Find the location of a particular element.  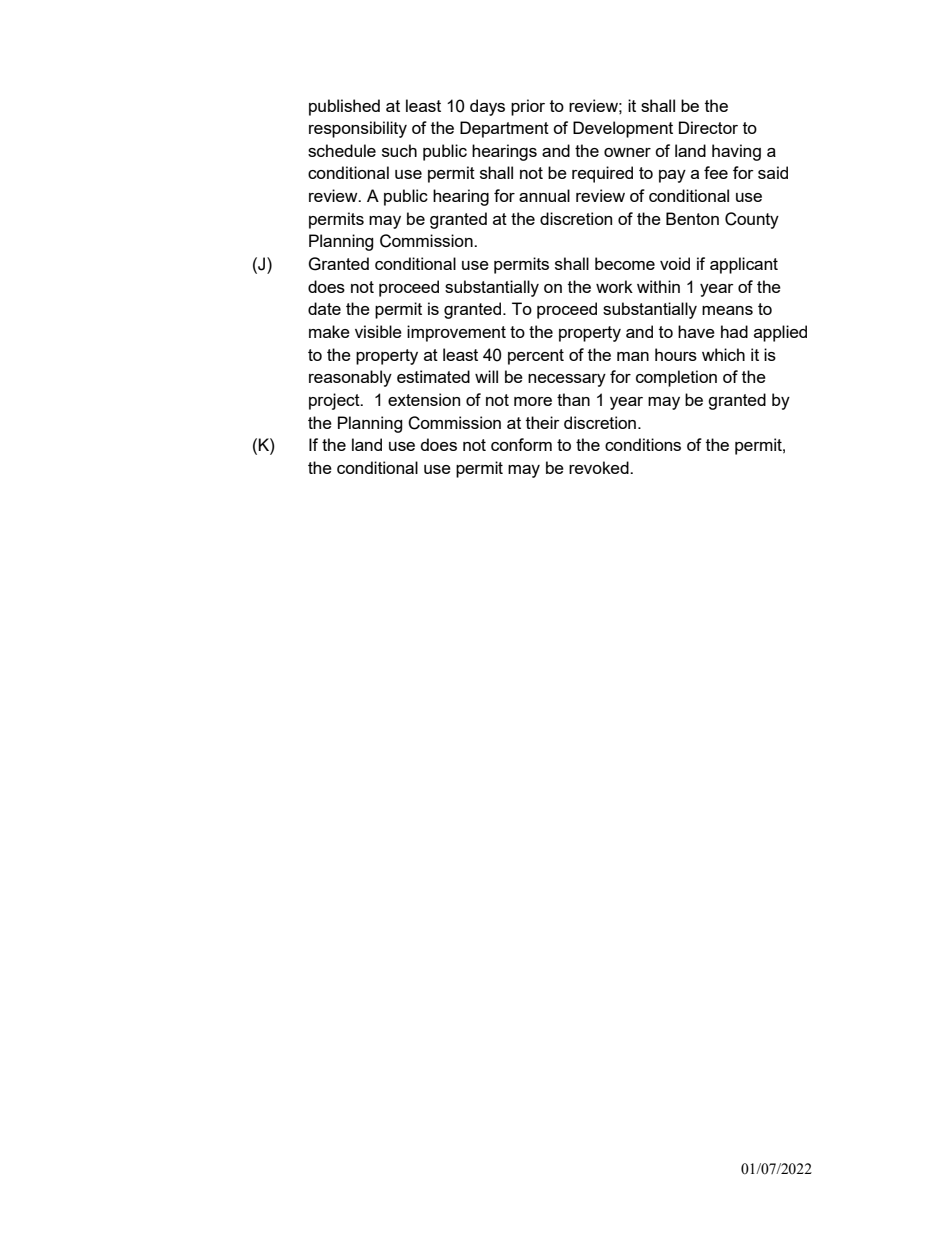

responsibility is located at coordinates (358, 129).
